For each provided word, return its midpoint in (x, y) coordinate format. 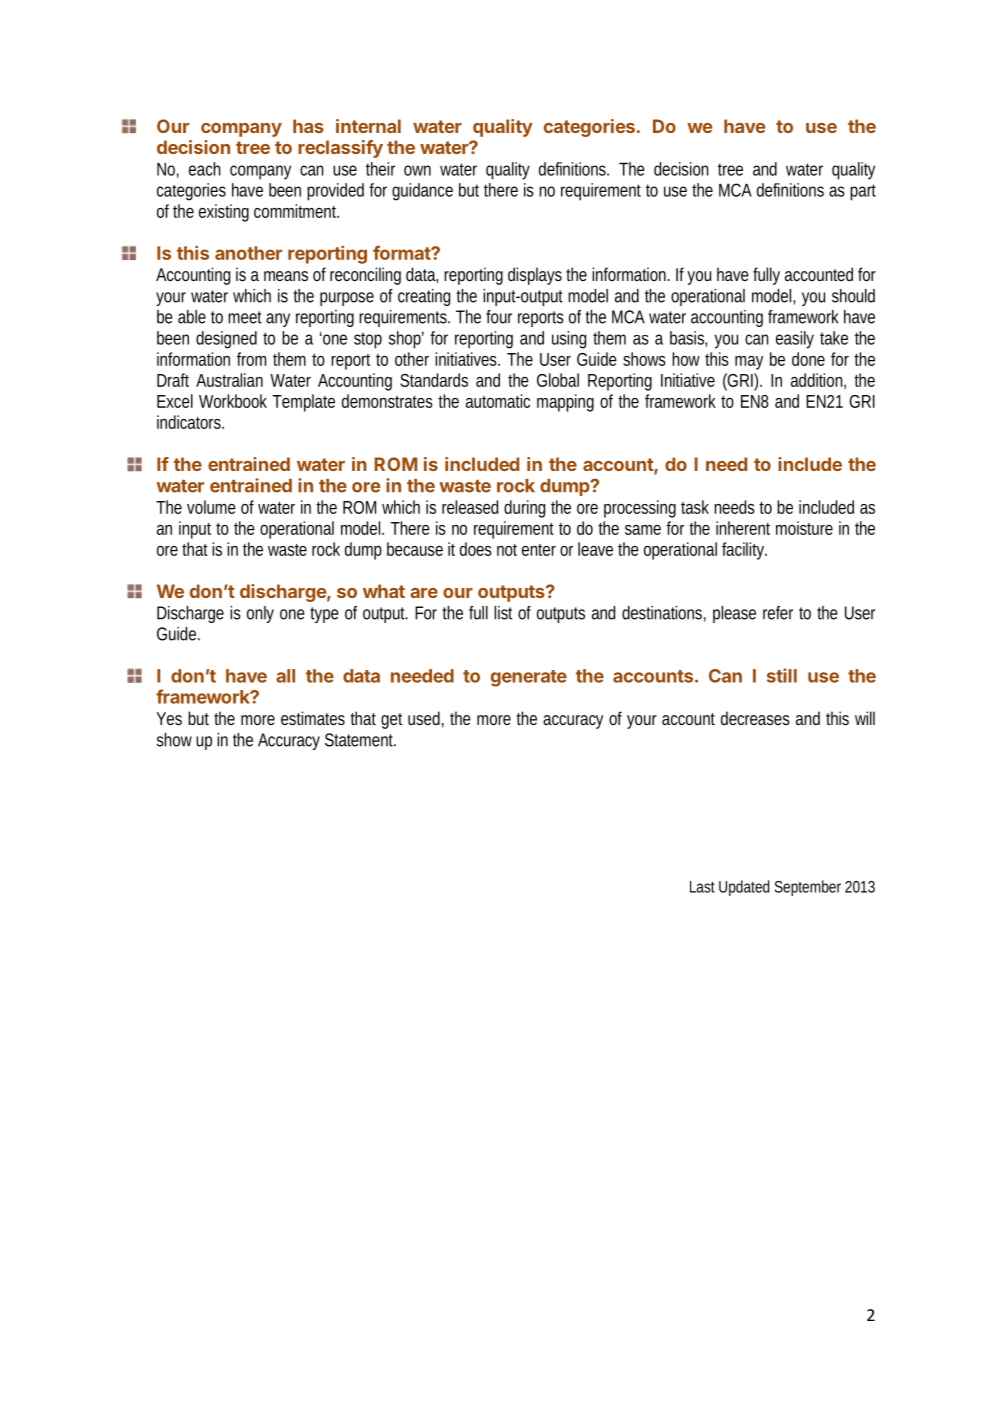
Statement (360, 740)
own (417, 170)
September (808, 888)
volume (211, 507)
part (863, 192)
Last (702, 887)
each (204, 169)
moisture (804, 528)
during (524, 509)
